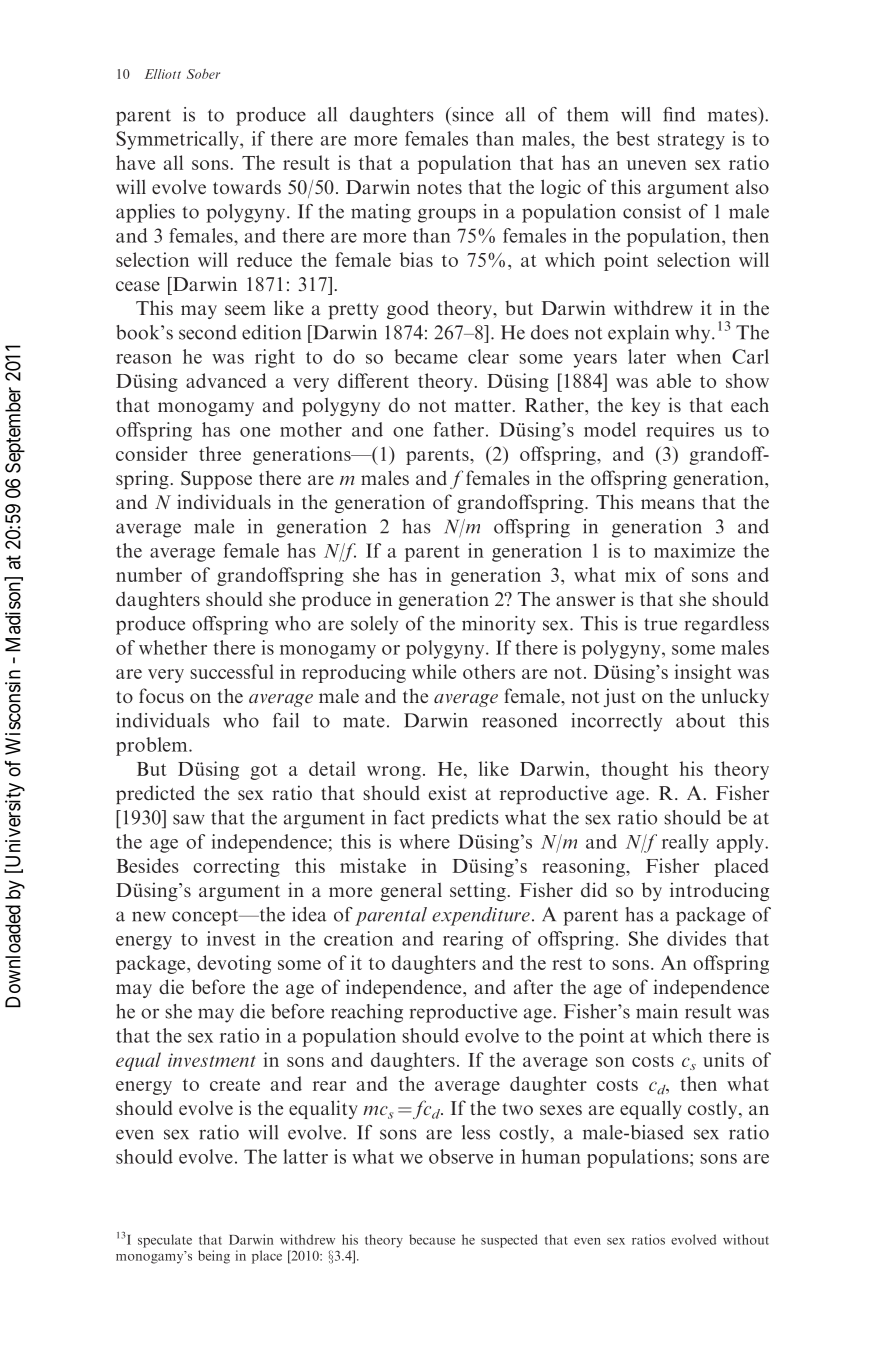 The height and width of the page is (1345, 896). Describe the element at coordinates (703, 673) in the page. I see `insight` at that location.
